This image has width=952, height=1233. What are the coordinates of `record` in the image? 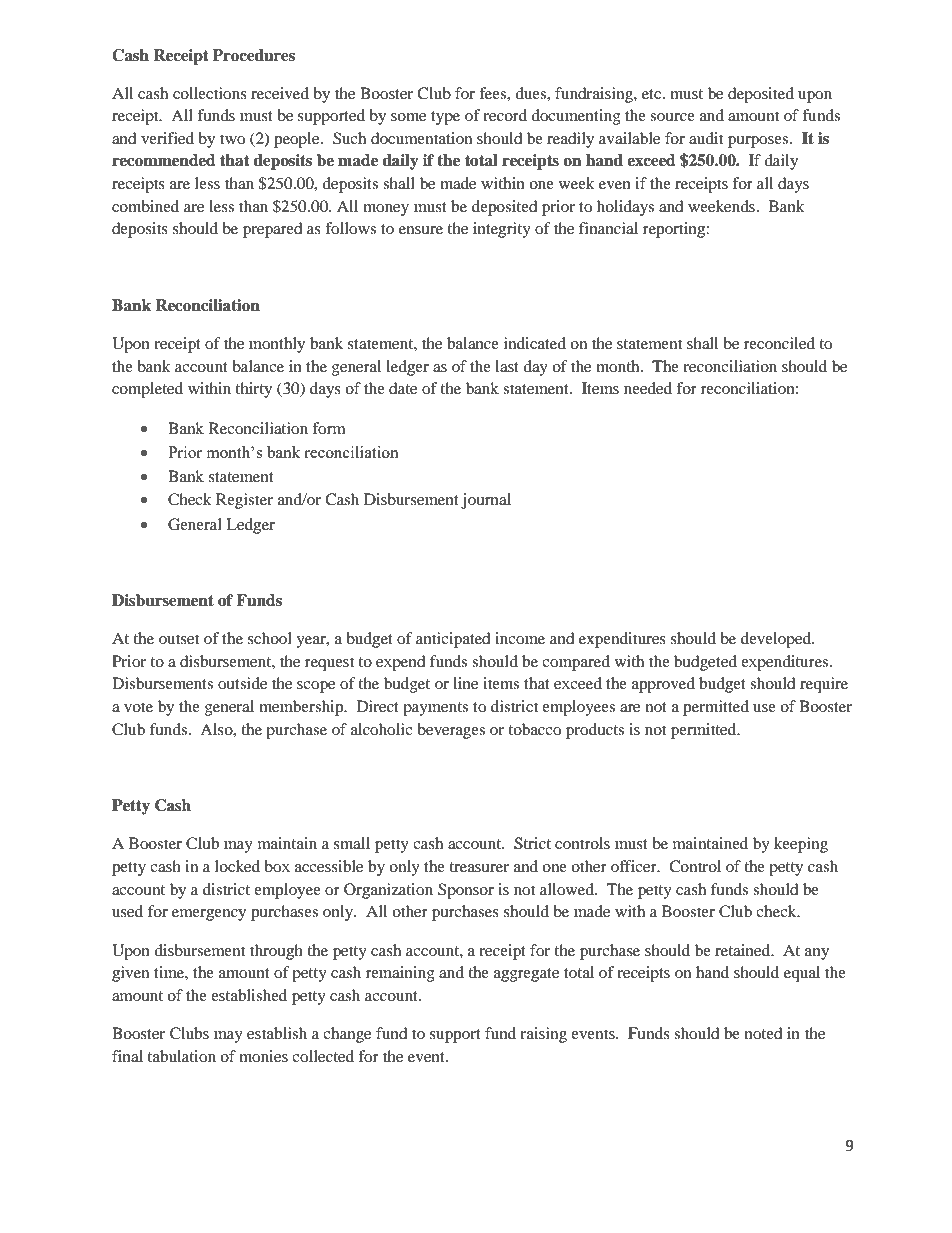 It's located at (505, 115).
